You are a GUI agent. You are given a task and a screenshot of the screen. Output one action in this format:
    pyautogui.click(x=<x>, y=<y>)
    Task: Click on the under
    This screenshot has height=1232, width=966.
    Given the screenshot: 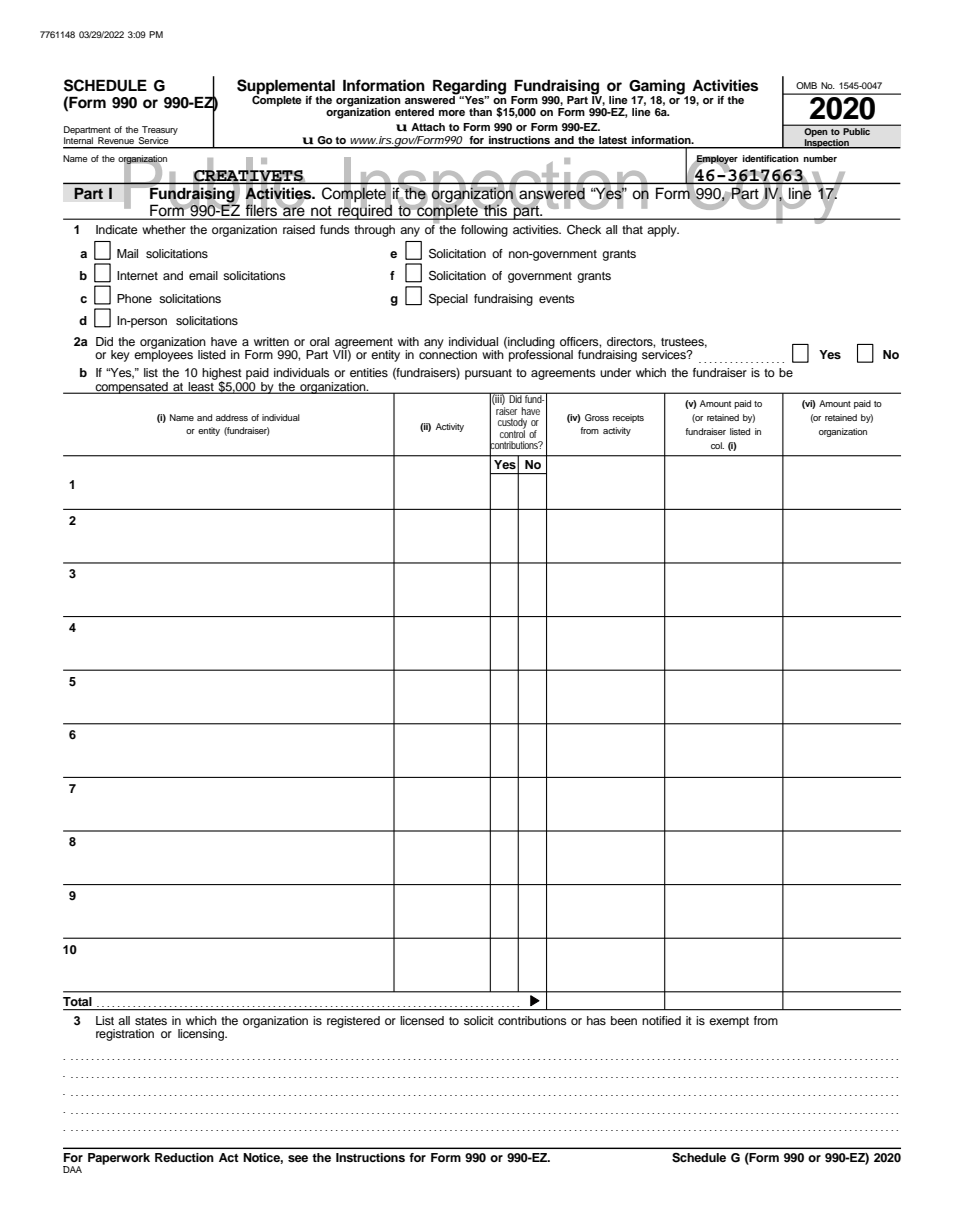 What is the action you would take?
    pyautogui.click(x=615, y=372)
